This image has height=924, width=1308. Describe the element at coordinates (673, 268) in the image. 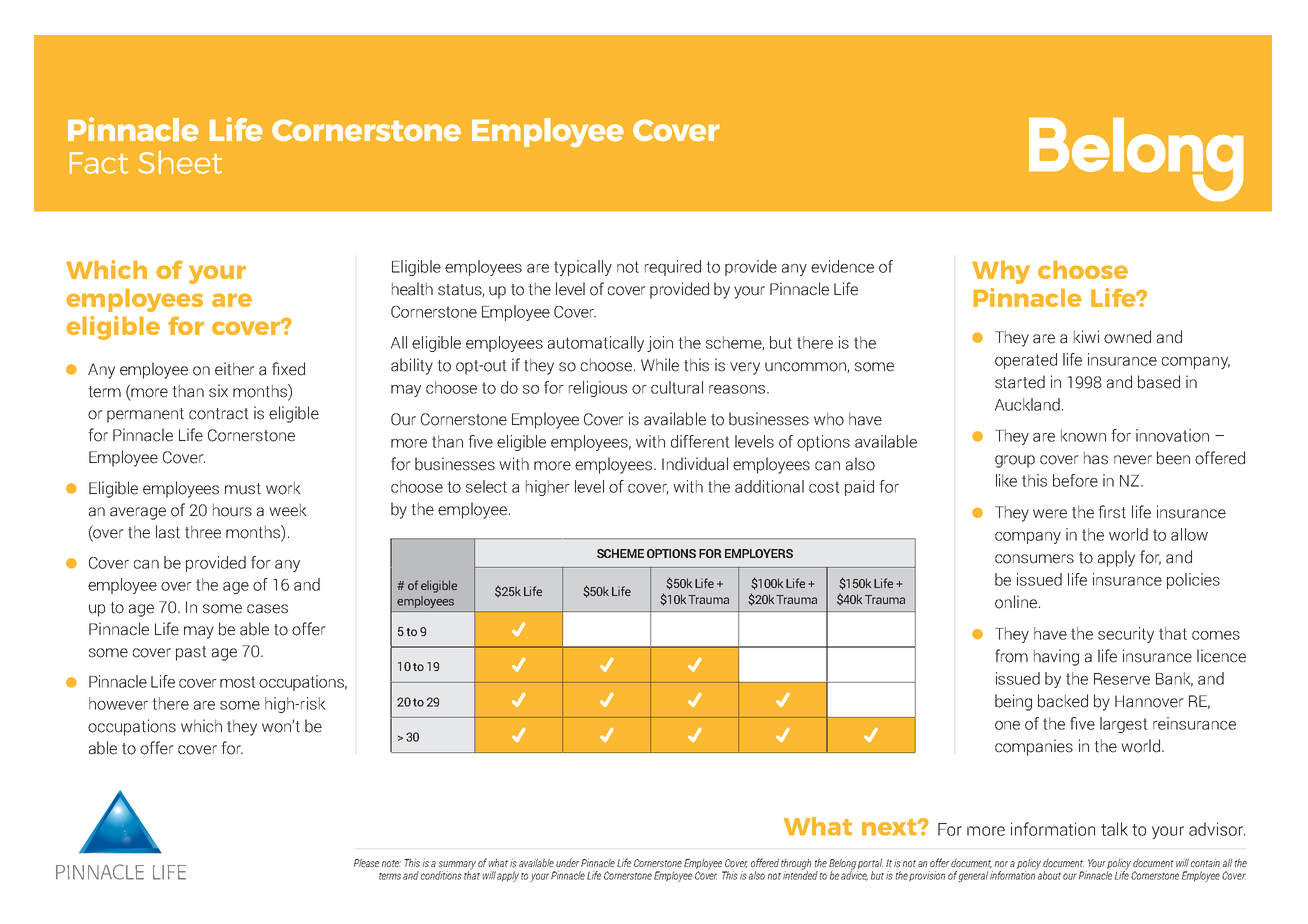

I see `required` at that location.
